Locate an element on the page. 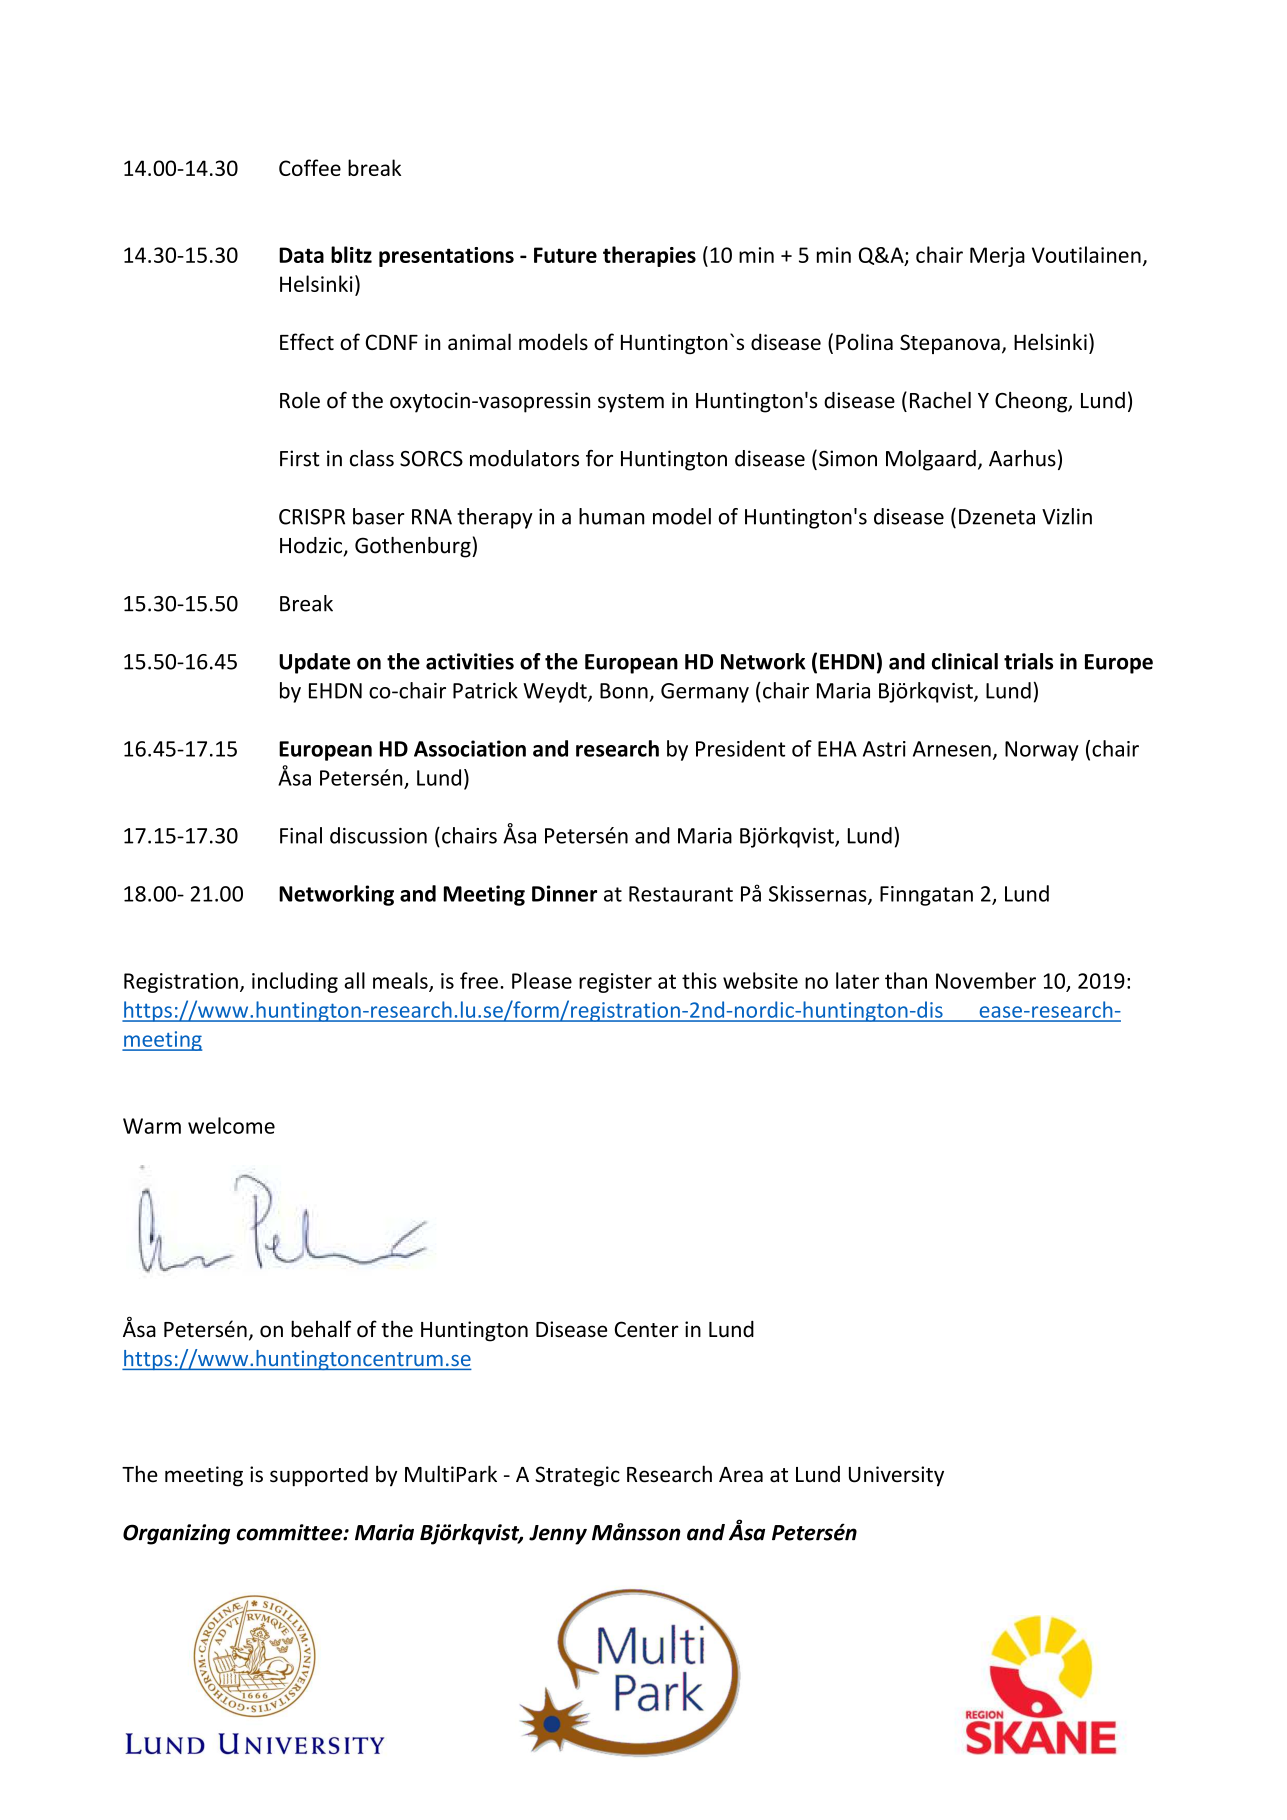 This document has width=1287, height=1820. clinical is located at coordinates (965, 661).
